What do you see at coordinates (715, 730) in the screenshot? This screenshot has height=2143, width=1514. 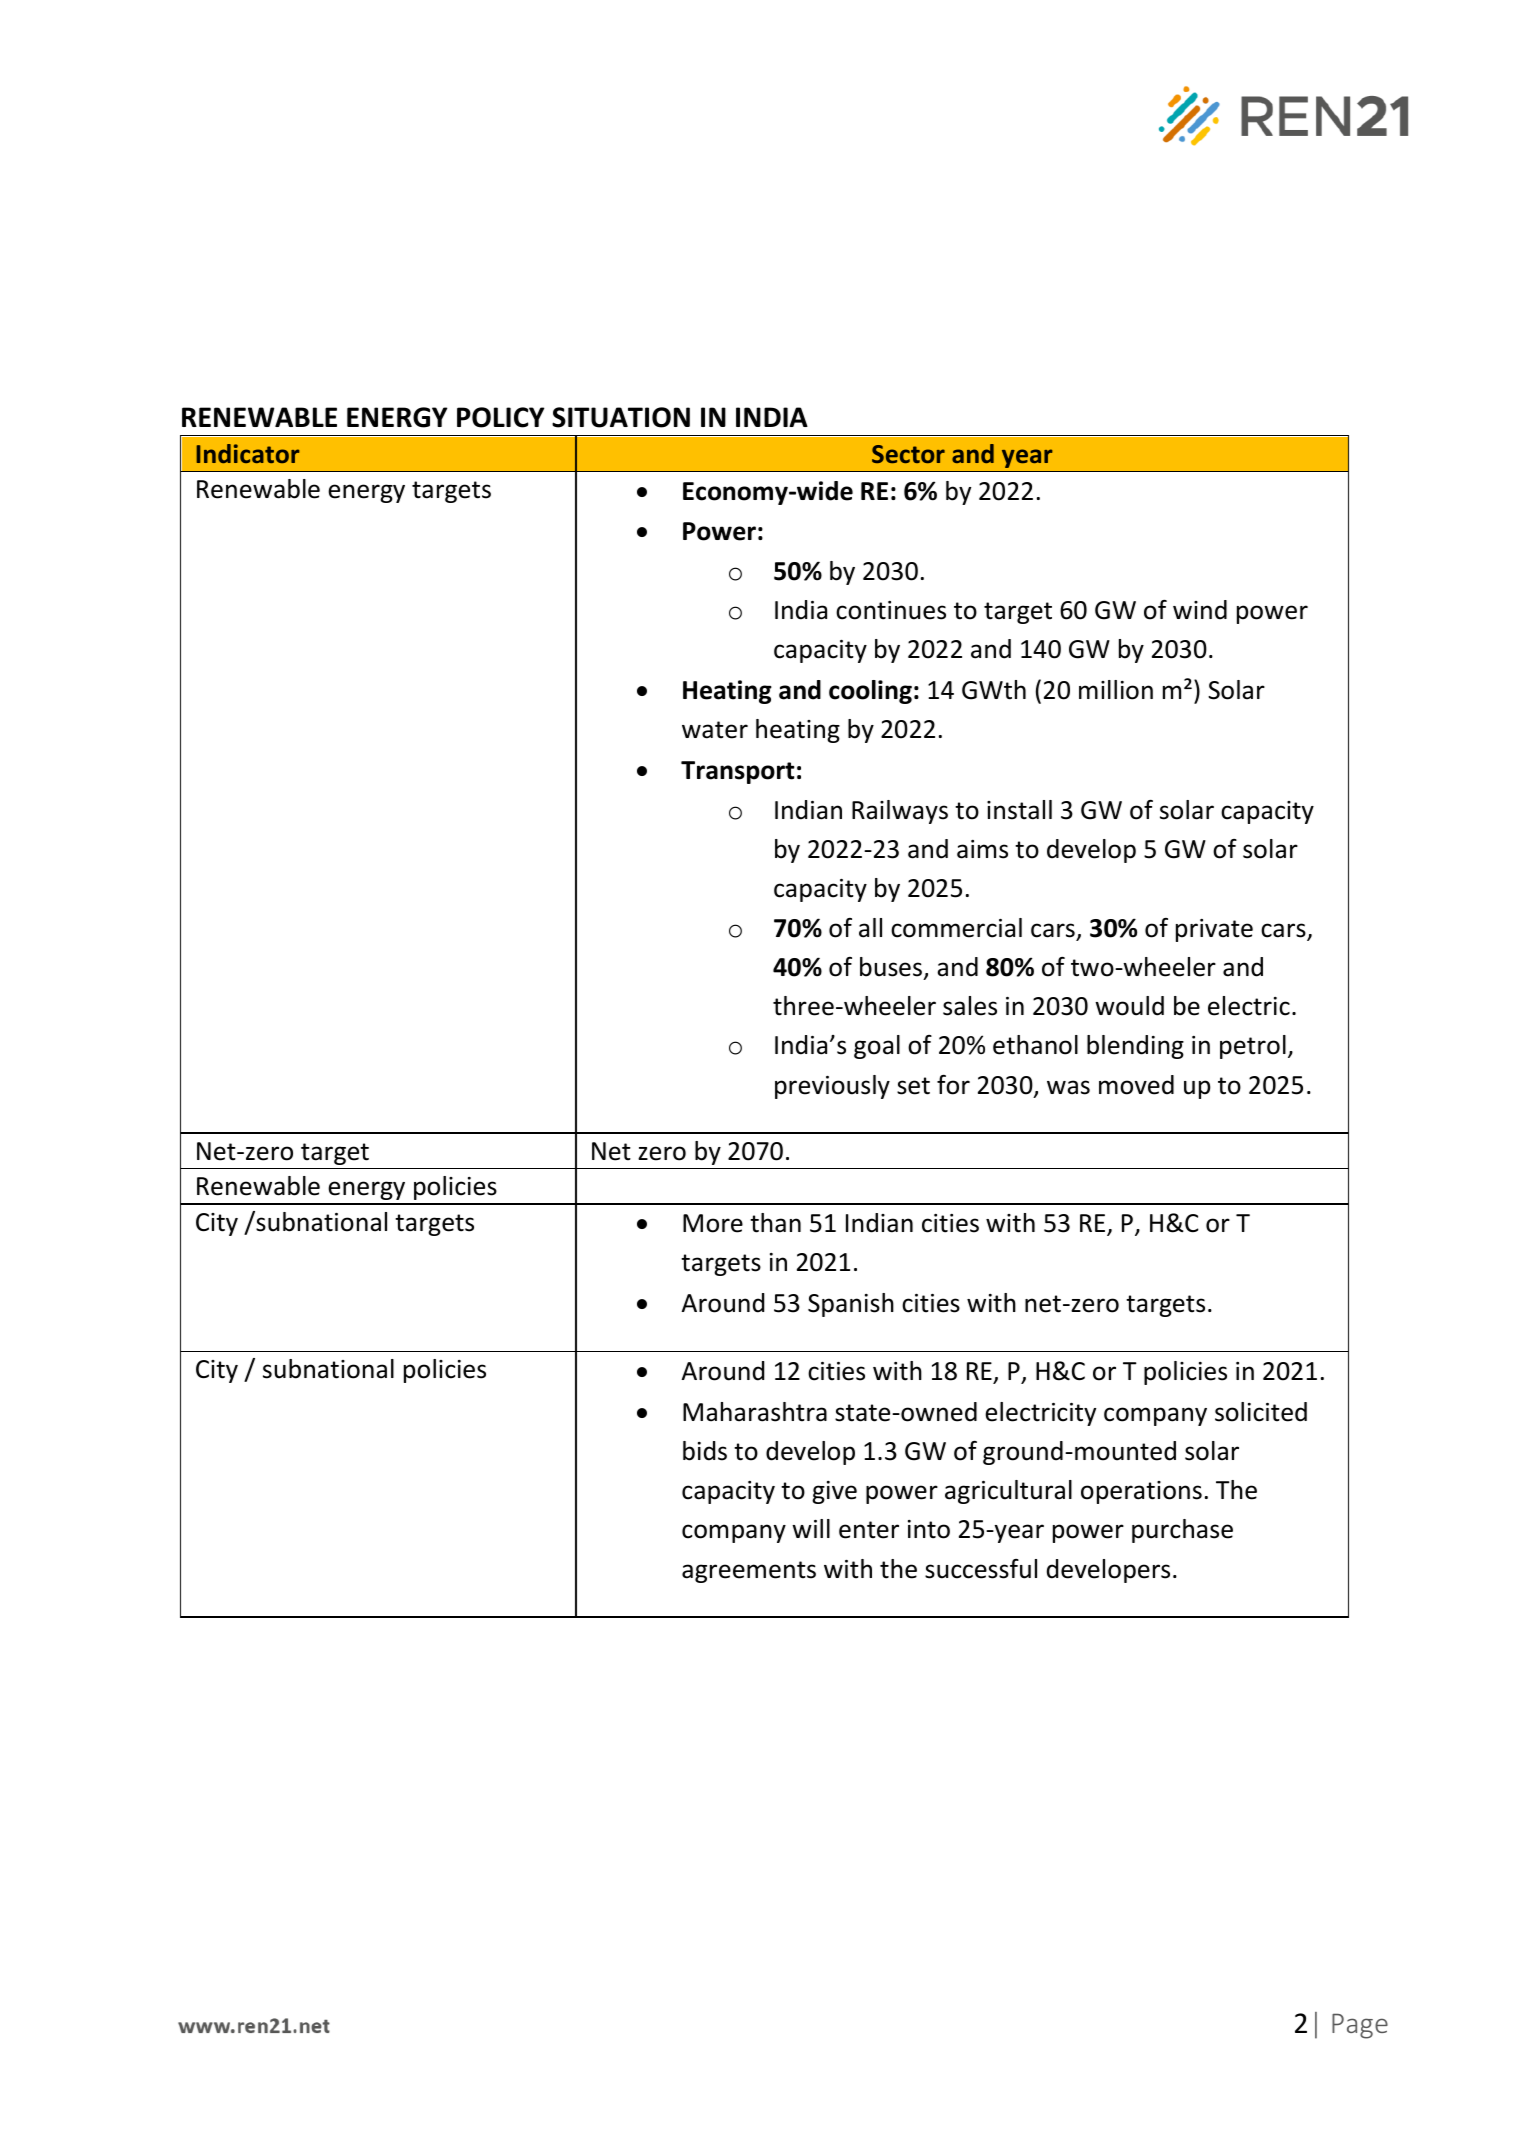 I see `water` at bounding box center [715, 730].
